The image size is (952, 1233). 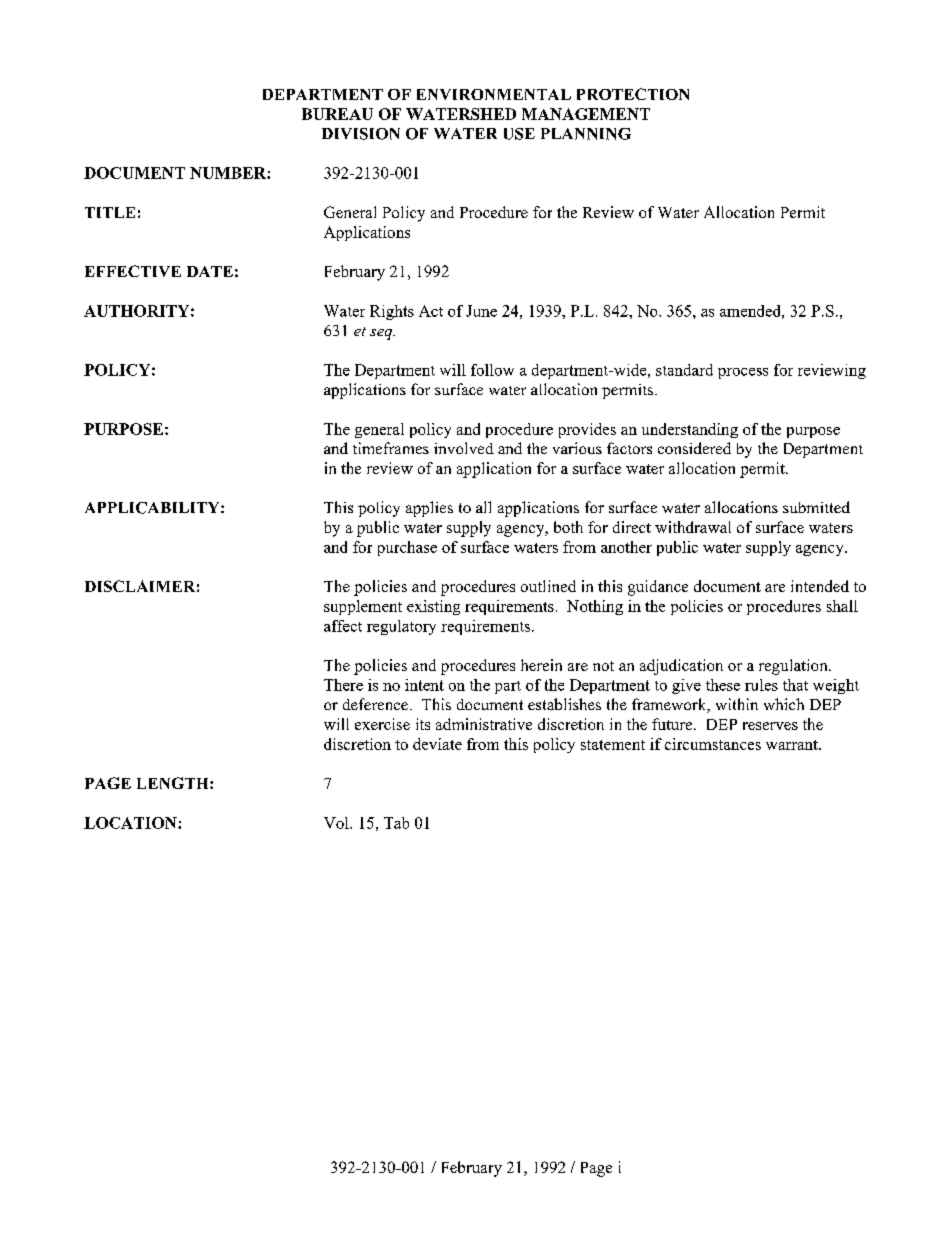 What do you see at coordinates (694, 448) in the screenshot?
I see `considered` at bounding box center [694, 448].
